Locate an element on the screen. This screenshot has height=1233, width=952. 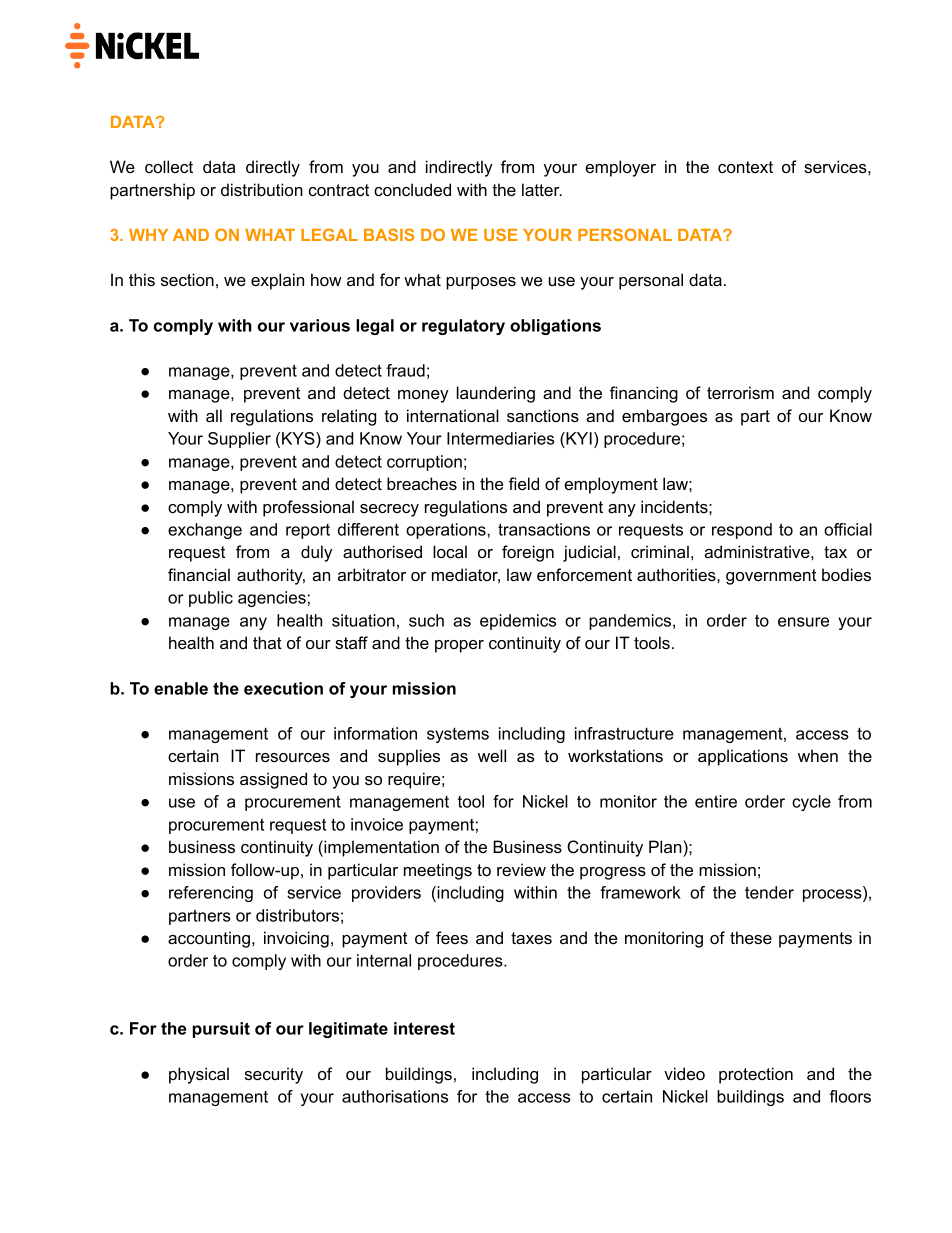
distribution is located at coordinates (262, 189).
